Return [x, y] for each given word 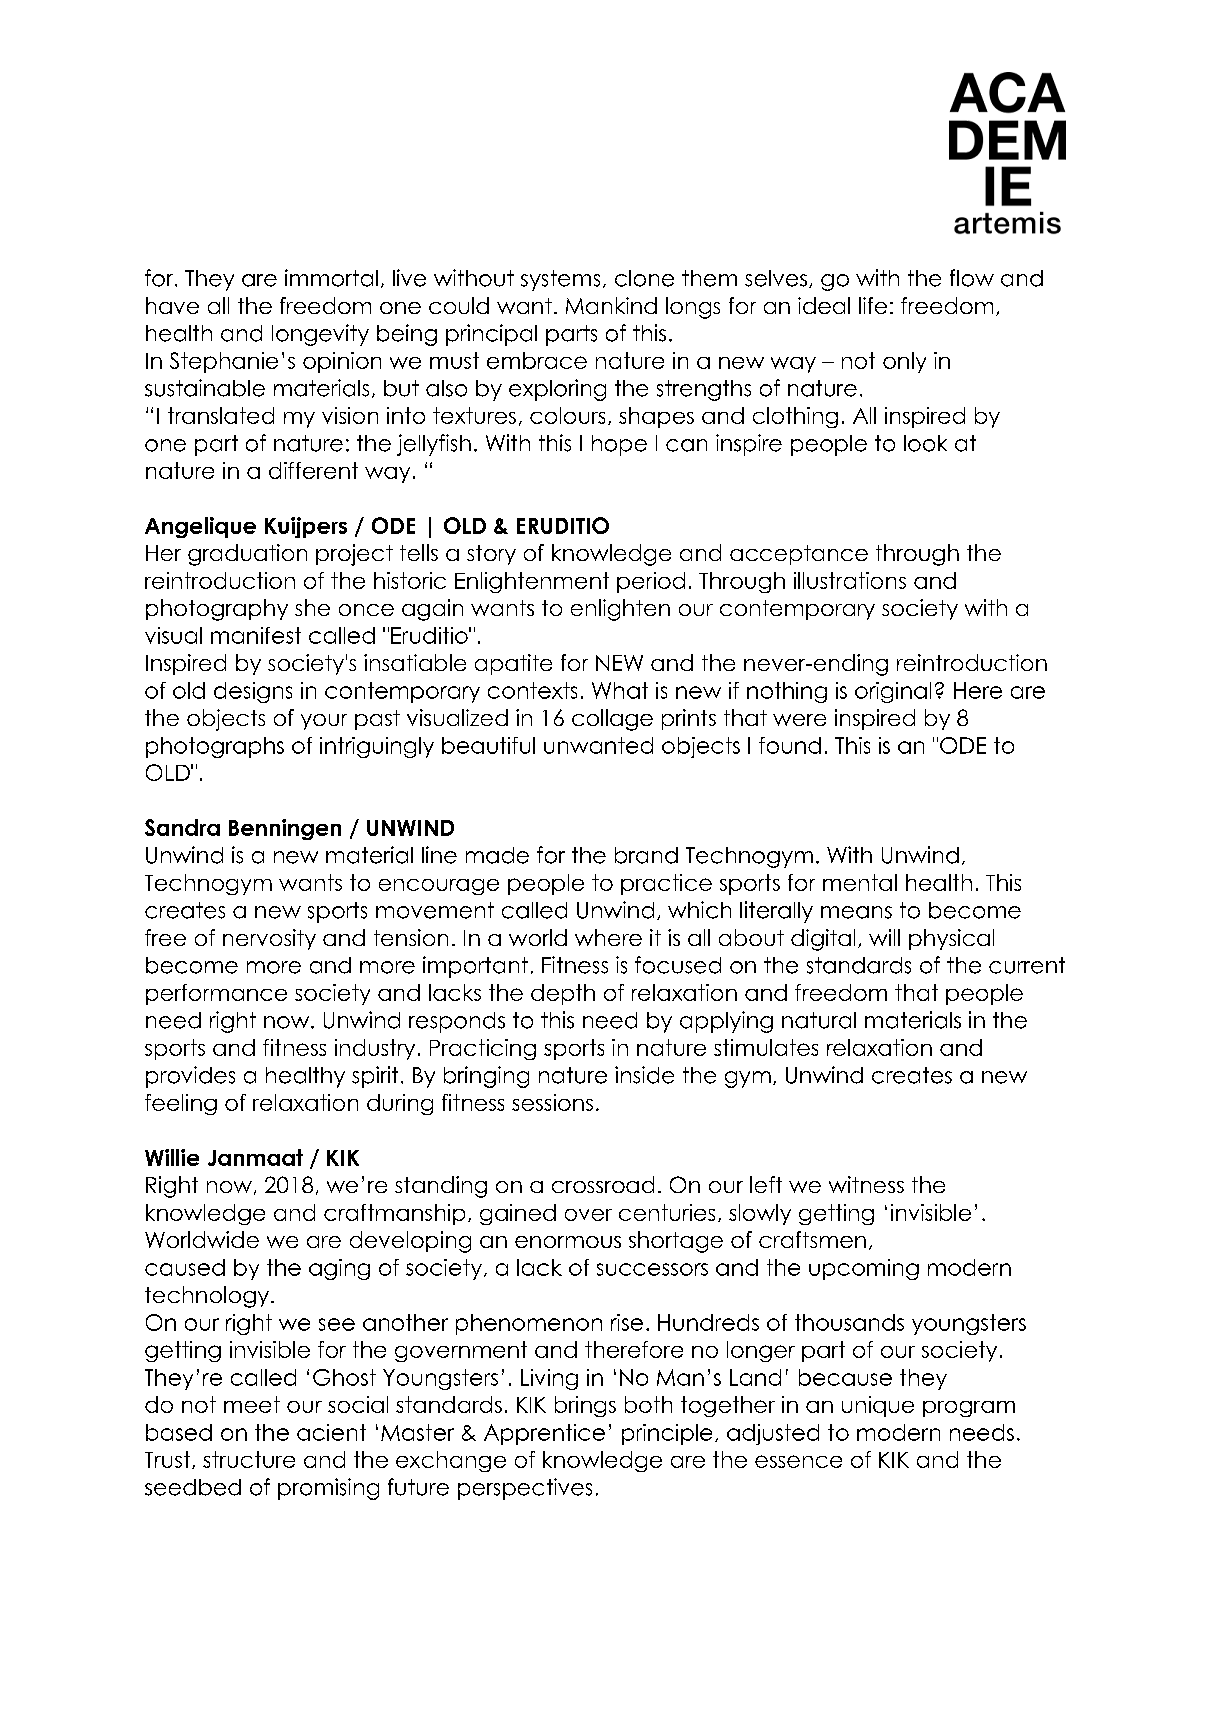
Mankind [611, 305]
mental [860, 882]
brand [646, 855]
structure [249, 1459]
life [873, 305]
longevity [320, 335]
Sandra [182, 827]
